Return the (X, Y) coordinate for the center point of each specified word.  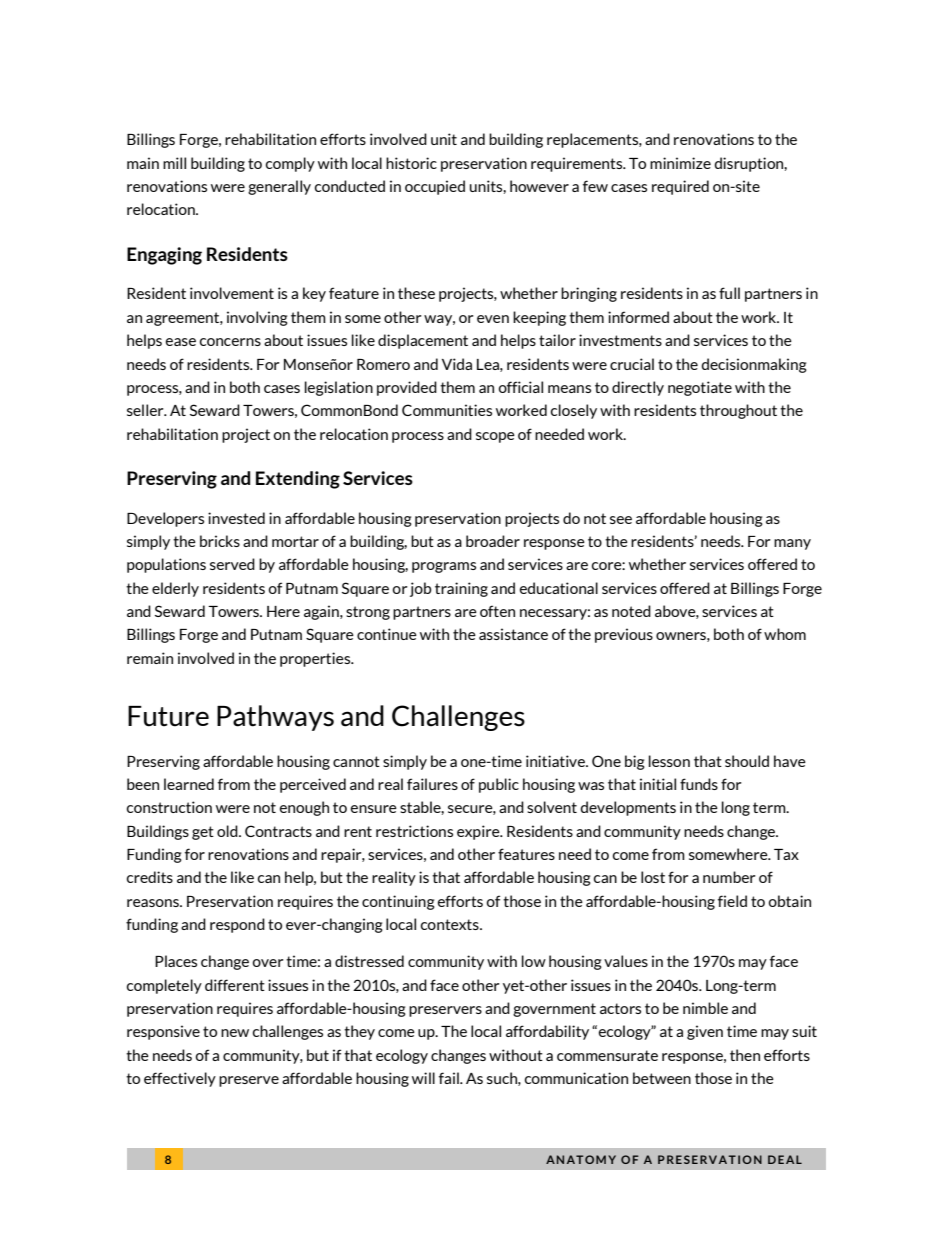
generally (279, 187)
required (680, 187)
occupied (435, 187)
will (423, 1078)
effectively (180, 1079)
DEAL (785, 1159)
